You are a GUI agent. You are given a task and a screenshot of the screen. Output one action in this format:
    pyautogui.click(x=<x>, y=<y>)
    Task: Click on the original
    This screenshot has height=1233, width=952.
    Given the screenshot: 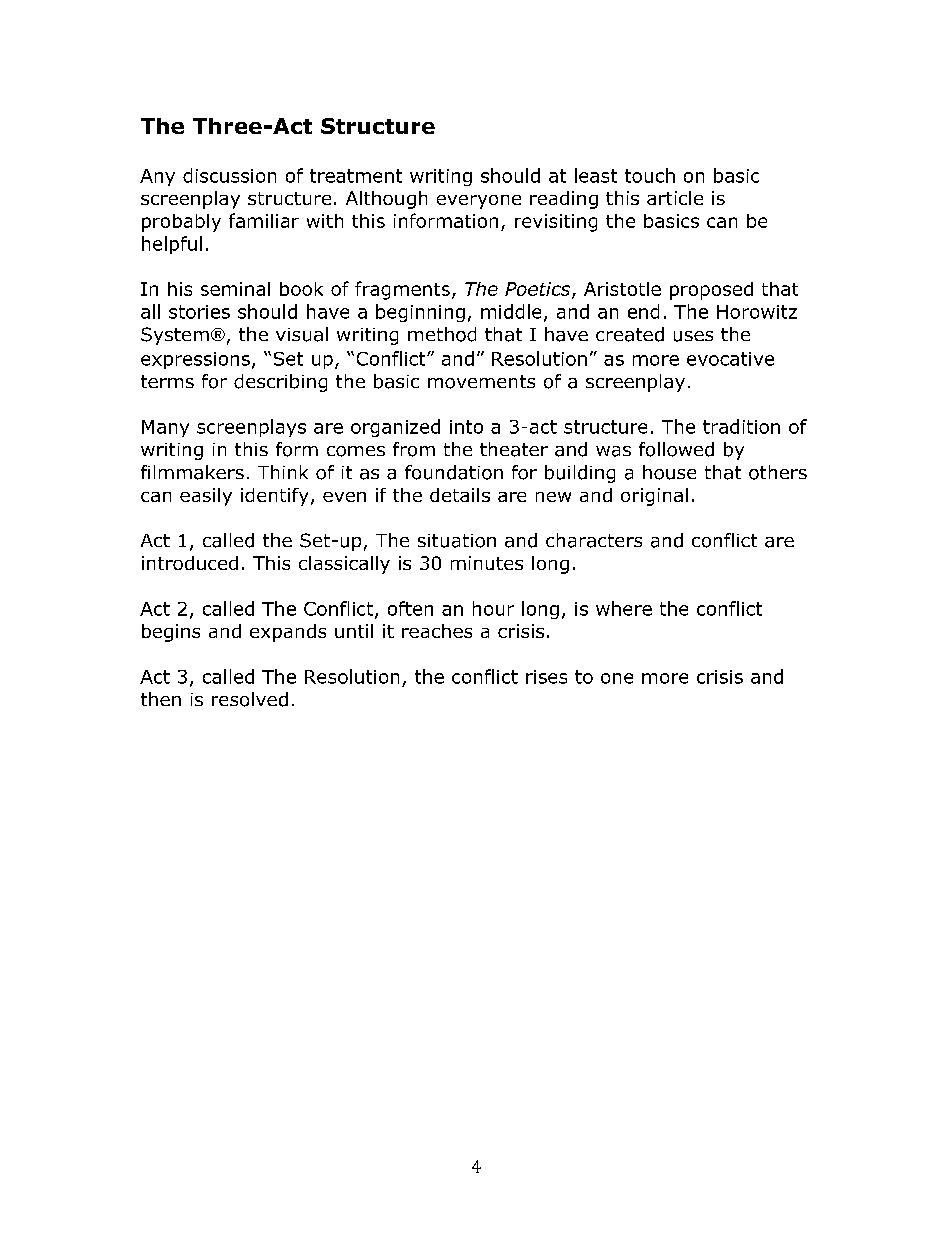 What is the action you would take?
    pyautogui.click(x=654, y=497)
